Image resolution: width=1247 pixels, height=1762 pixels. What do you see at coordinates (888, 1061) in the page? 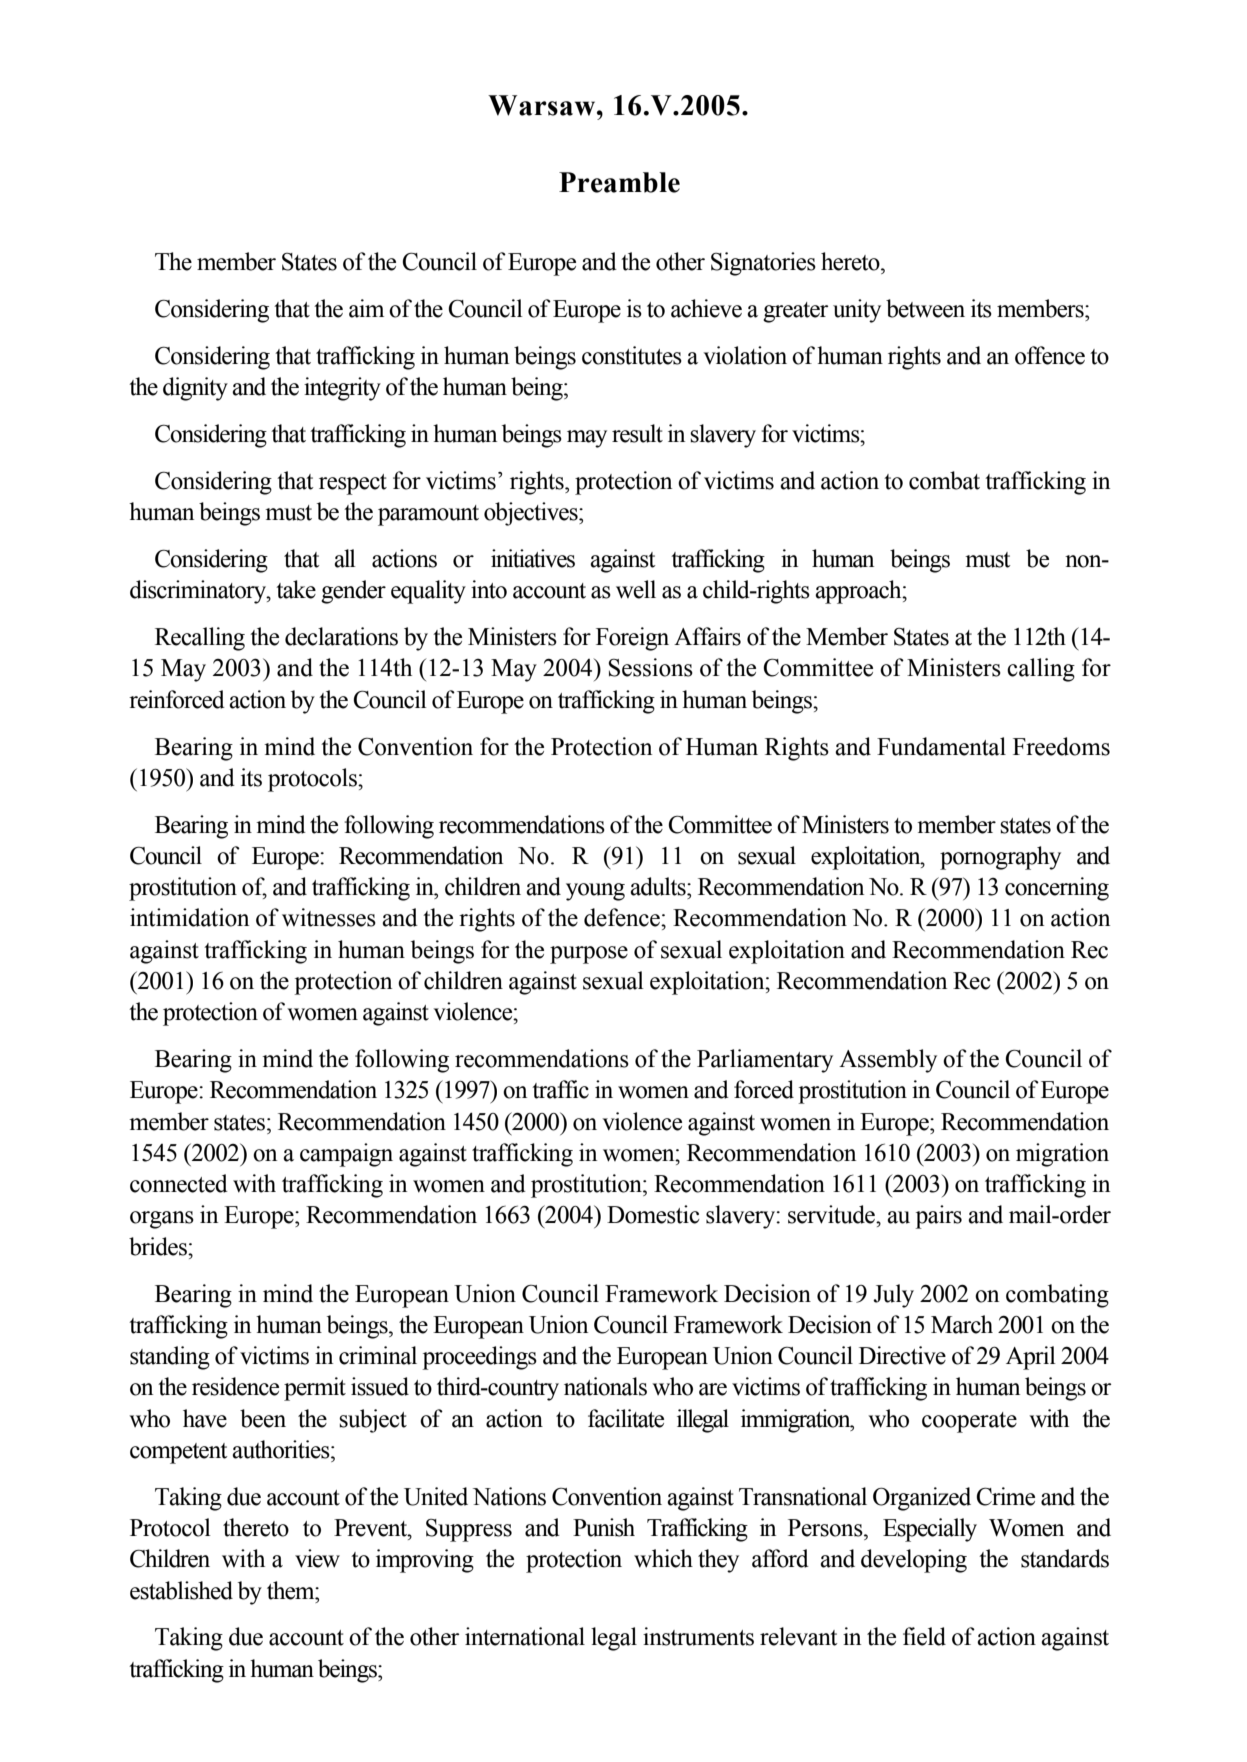
I see `Assembly` at bounding box center [888, 1061].
